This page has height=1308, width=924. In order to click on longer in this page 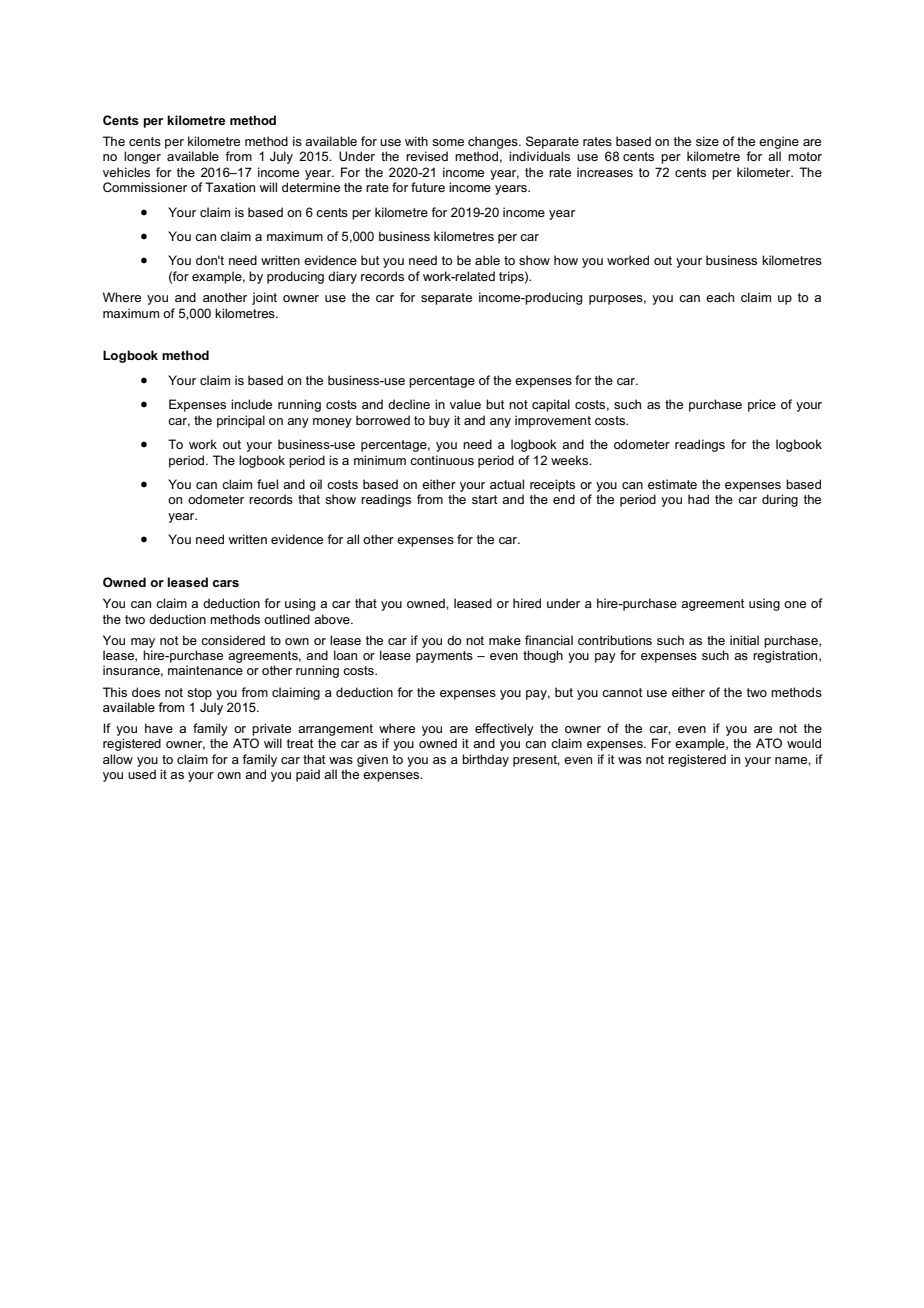, I will do `click(142, 157)`.
